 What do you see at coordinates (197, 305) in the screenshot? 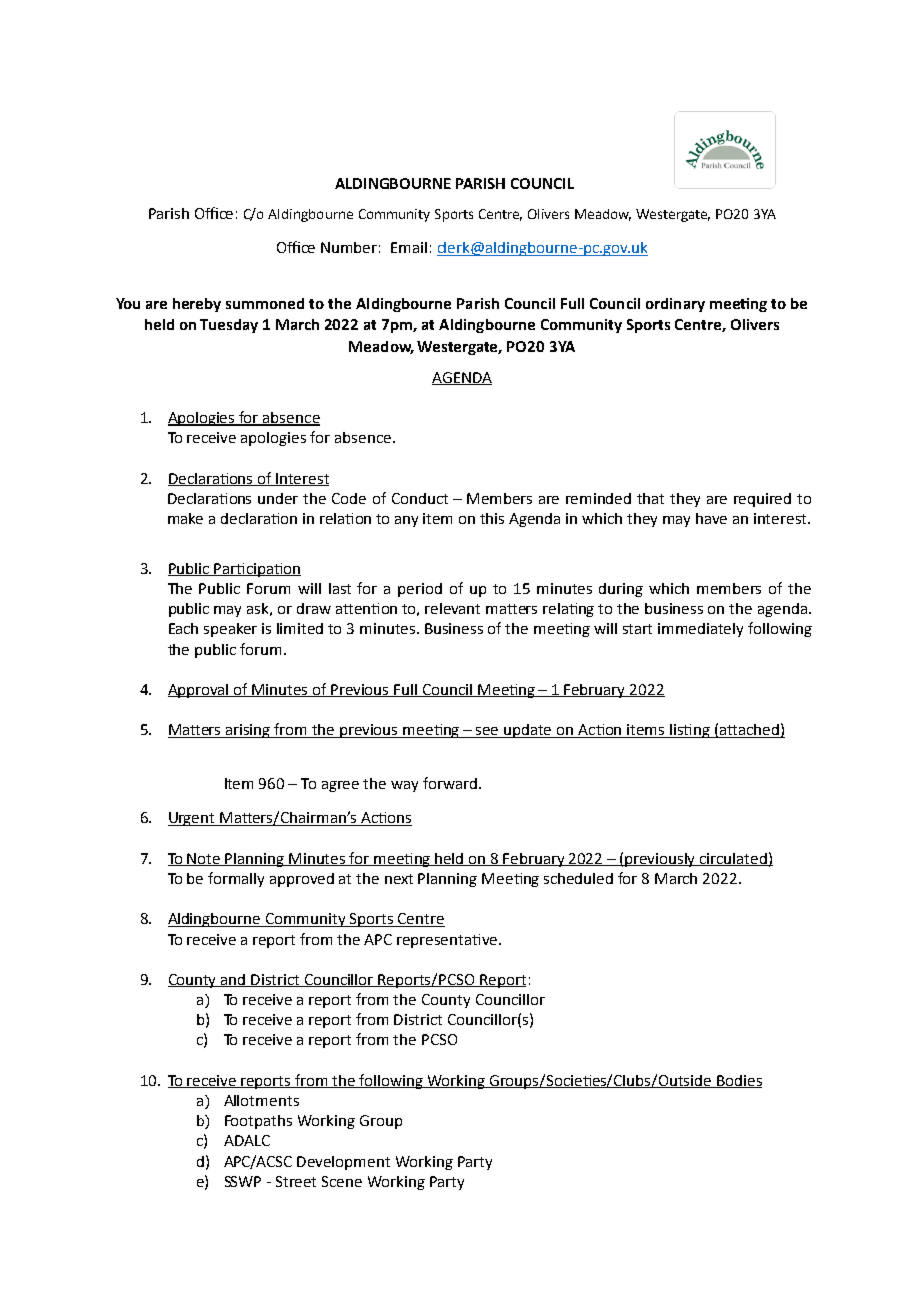
I see `hereby` at bounding box center [197, 305].
